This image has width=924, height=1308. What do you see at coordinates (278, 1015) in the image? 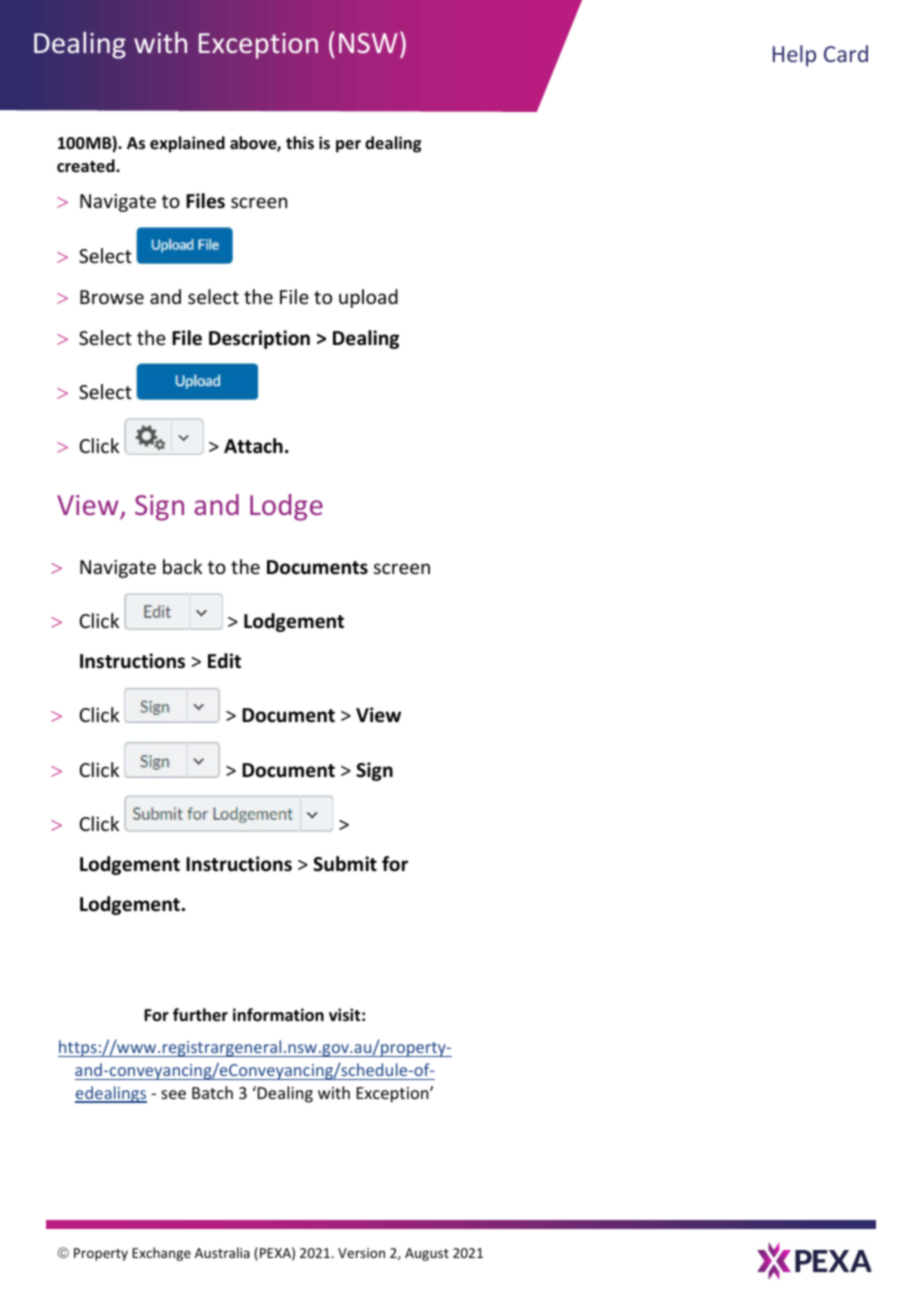
I see `information` at bounding box center [278, 1015].
